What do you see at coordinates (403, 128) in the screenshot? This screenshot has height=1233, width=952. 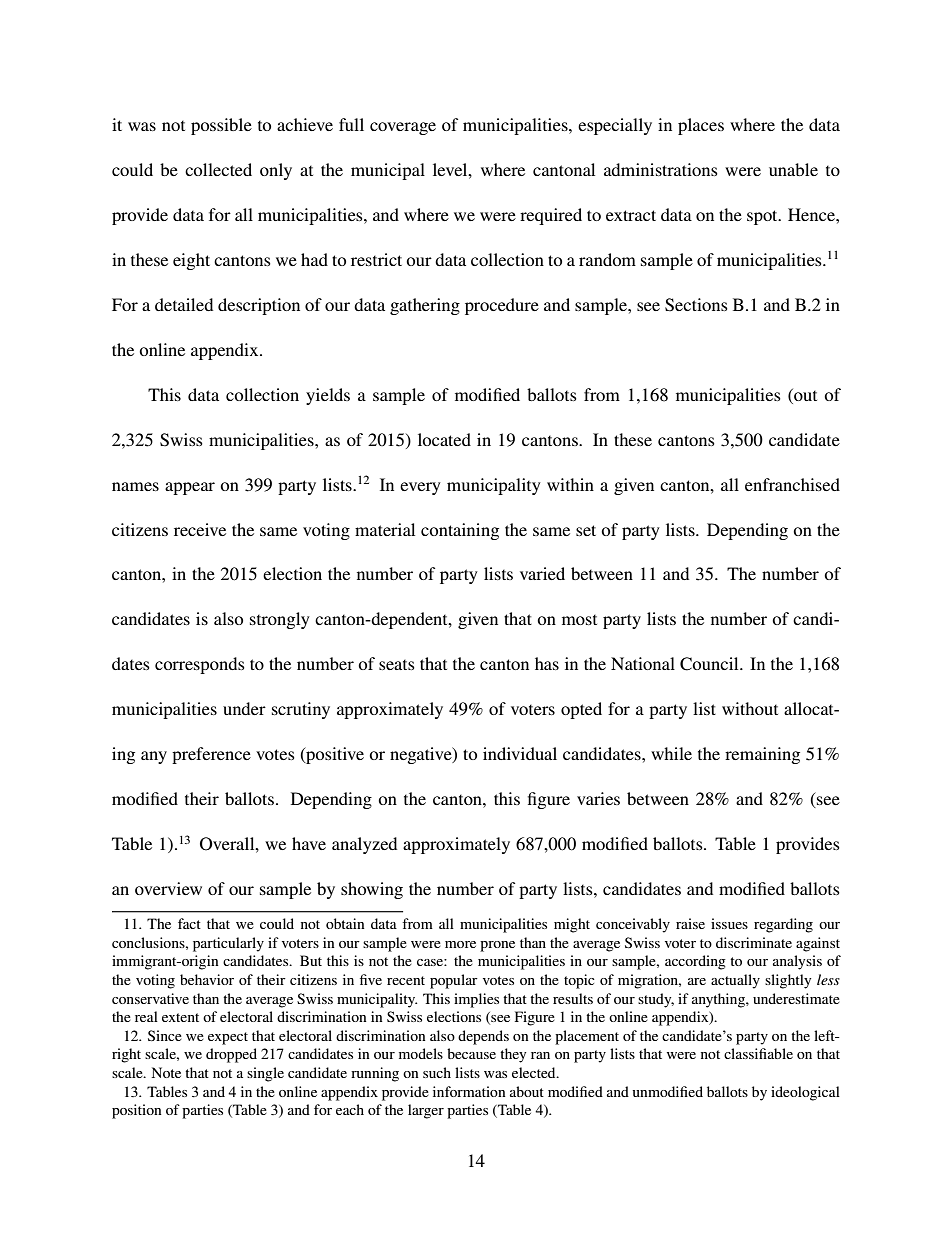 I see `coverage` at bounding box center [403, 128].
